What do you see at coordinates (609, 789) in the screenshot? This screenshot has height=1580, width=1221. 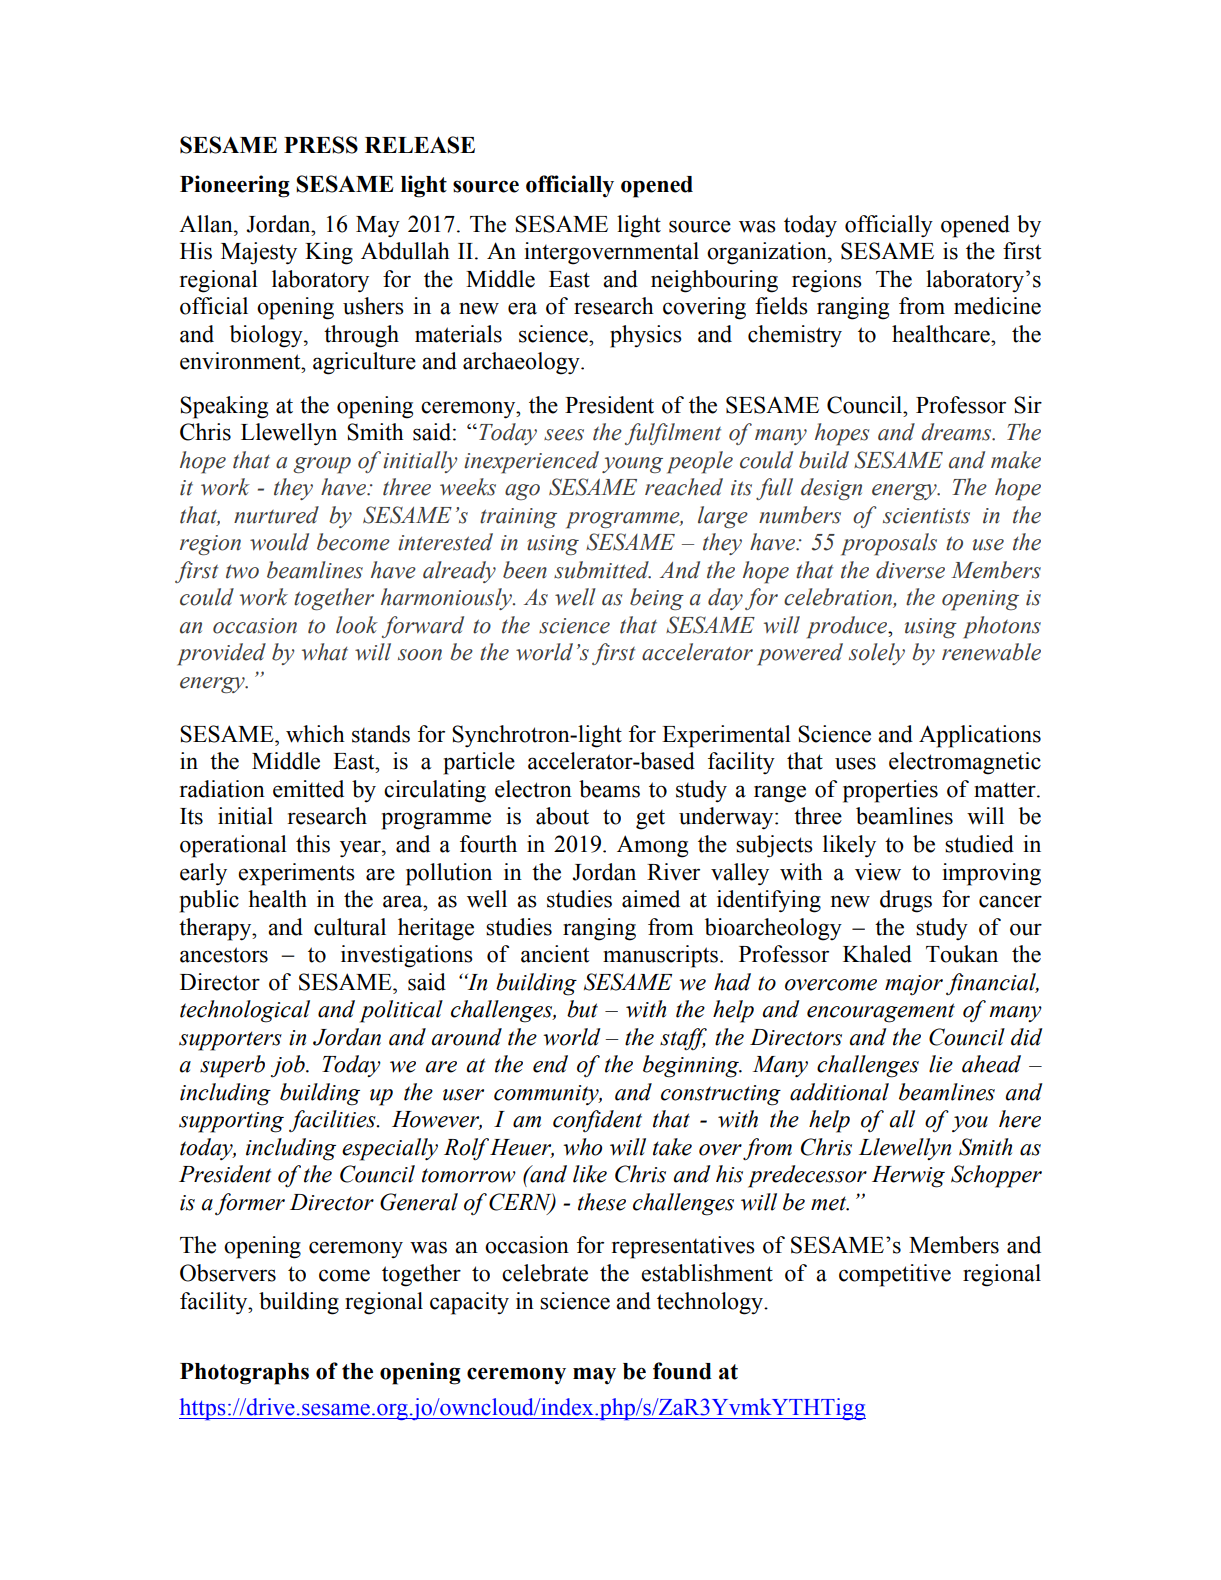 I see `beams` at bounding box center [609, 789].
